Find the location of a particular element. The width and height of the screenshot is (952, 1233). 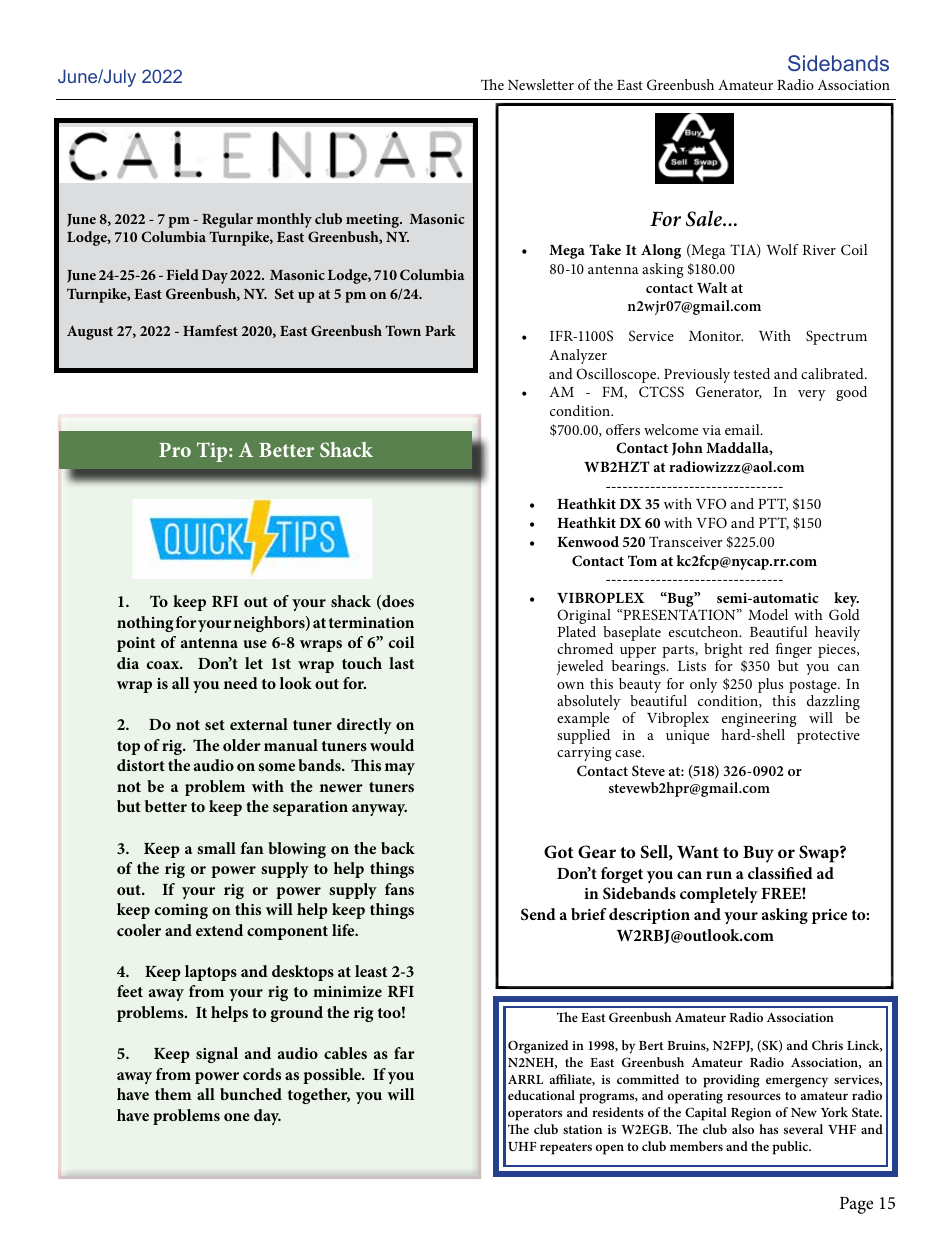

point is located at coordinates (136, 644).
